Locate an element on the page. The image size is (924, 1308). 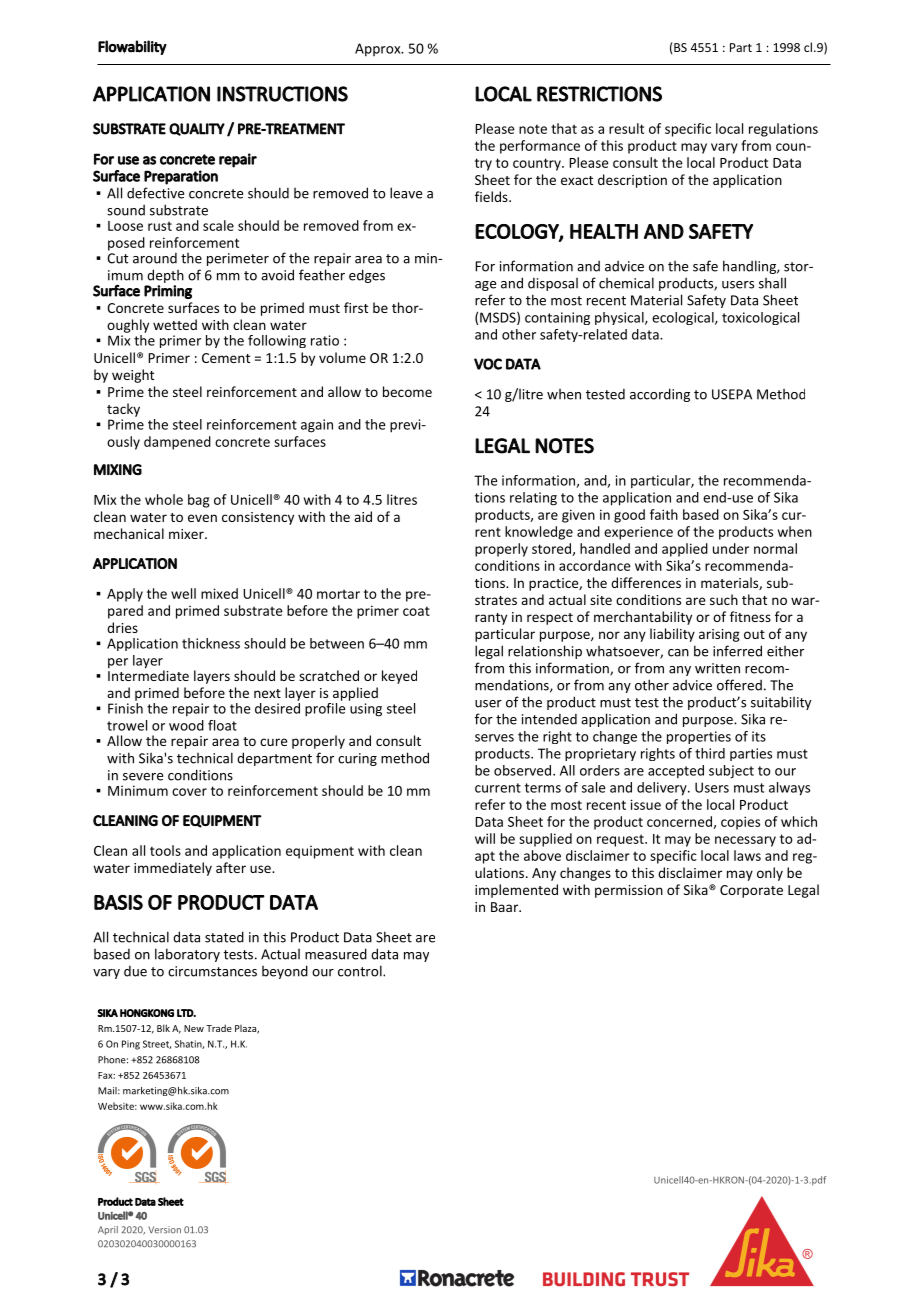
result is located at coordinates (626, 128).
